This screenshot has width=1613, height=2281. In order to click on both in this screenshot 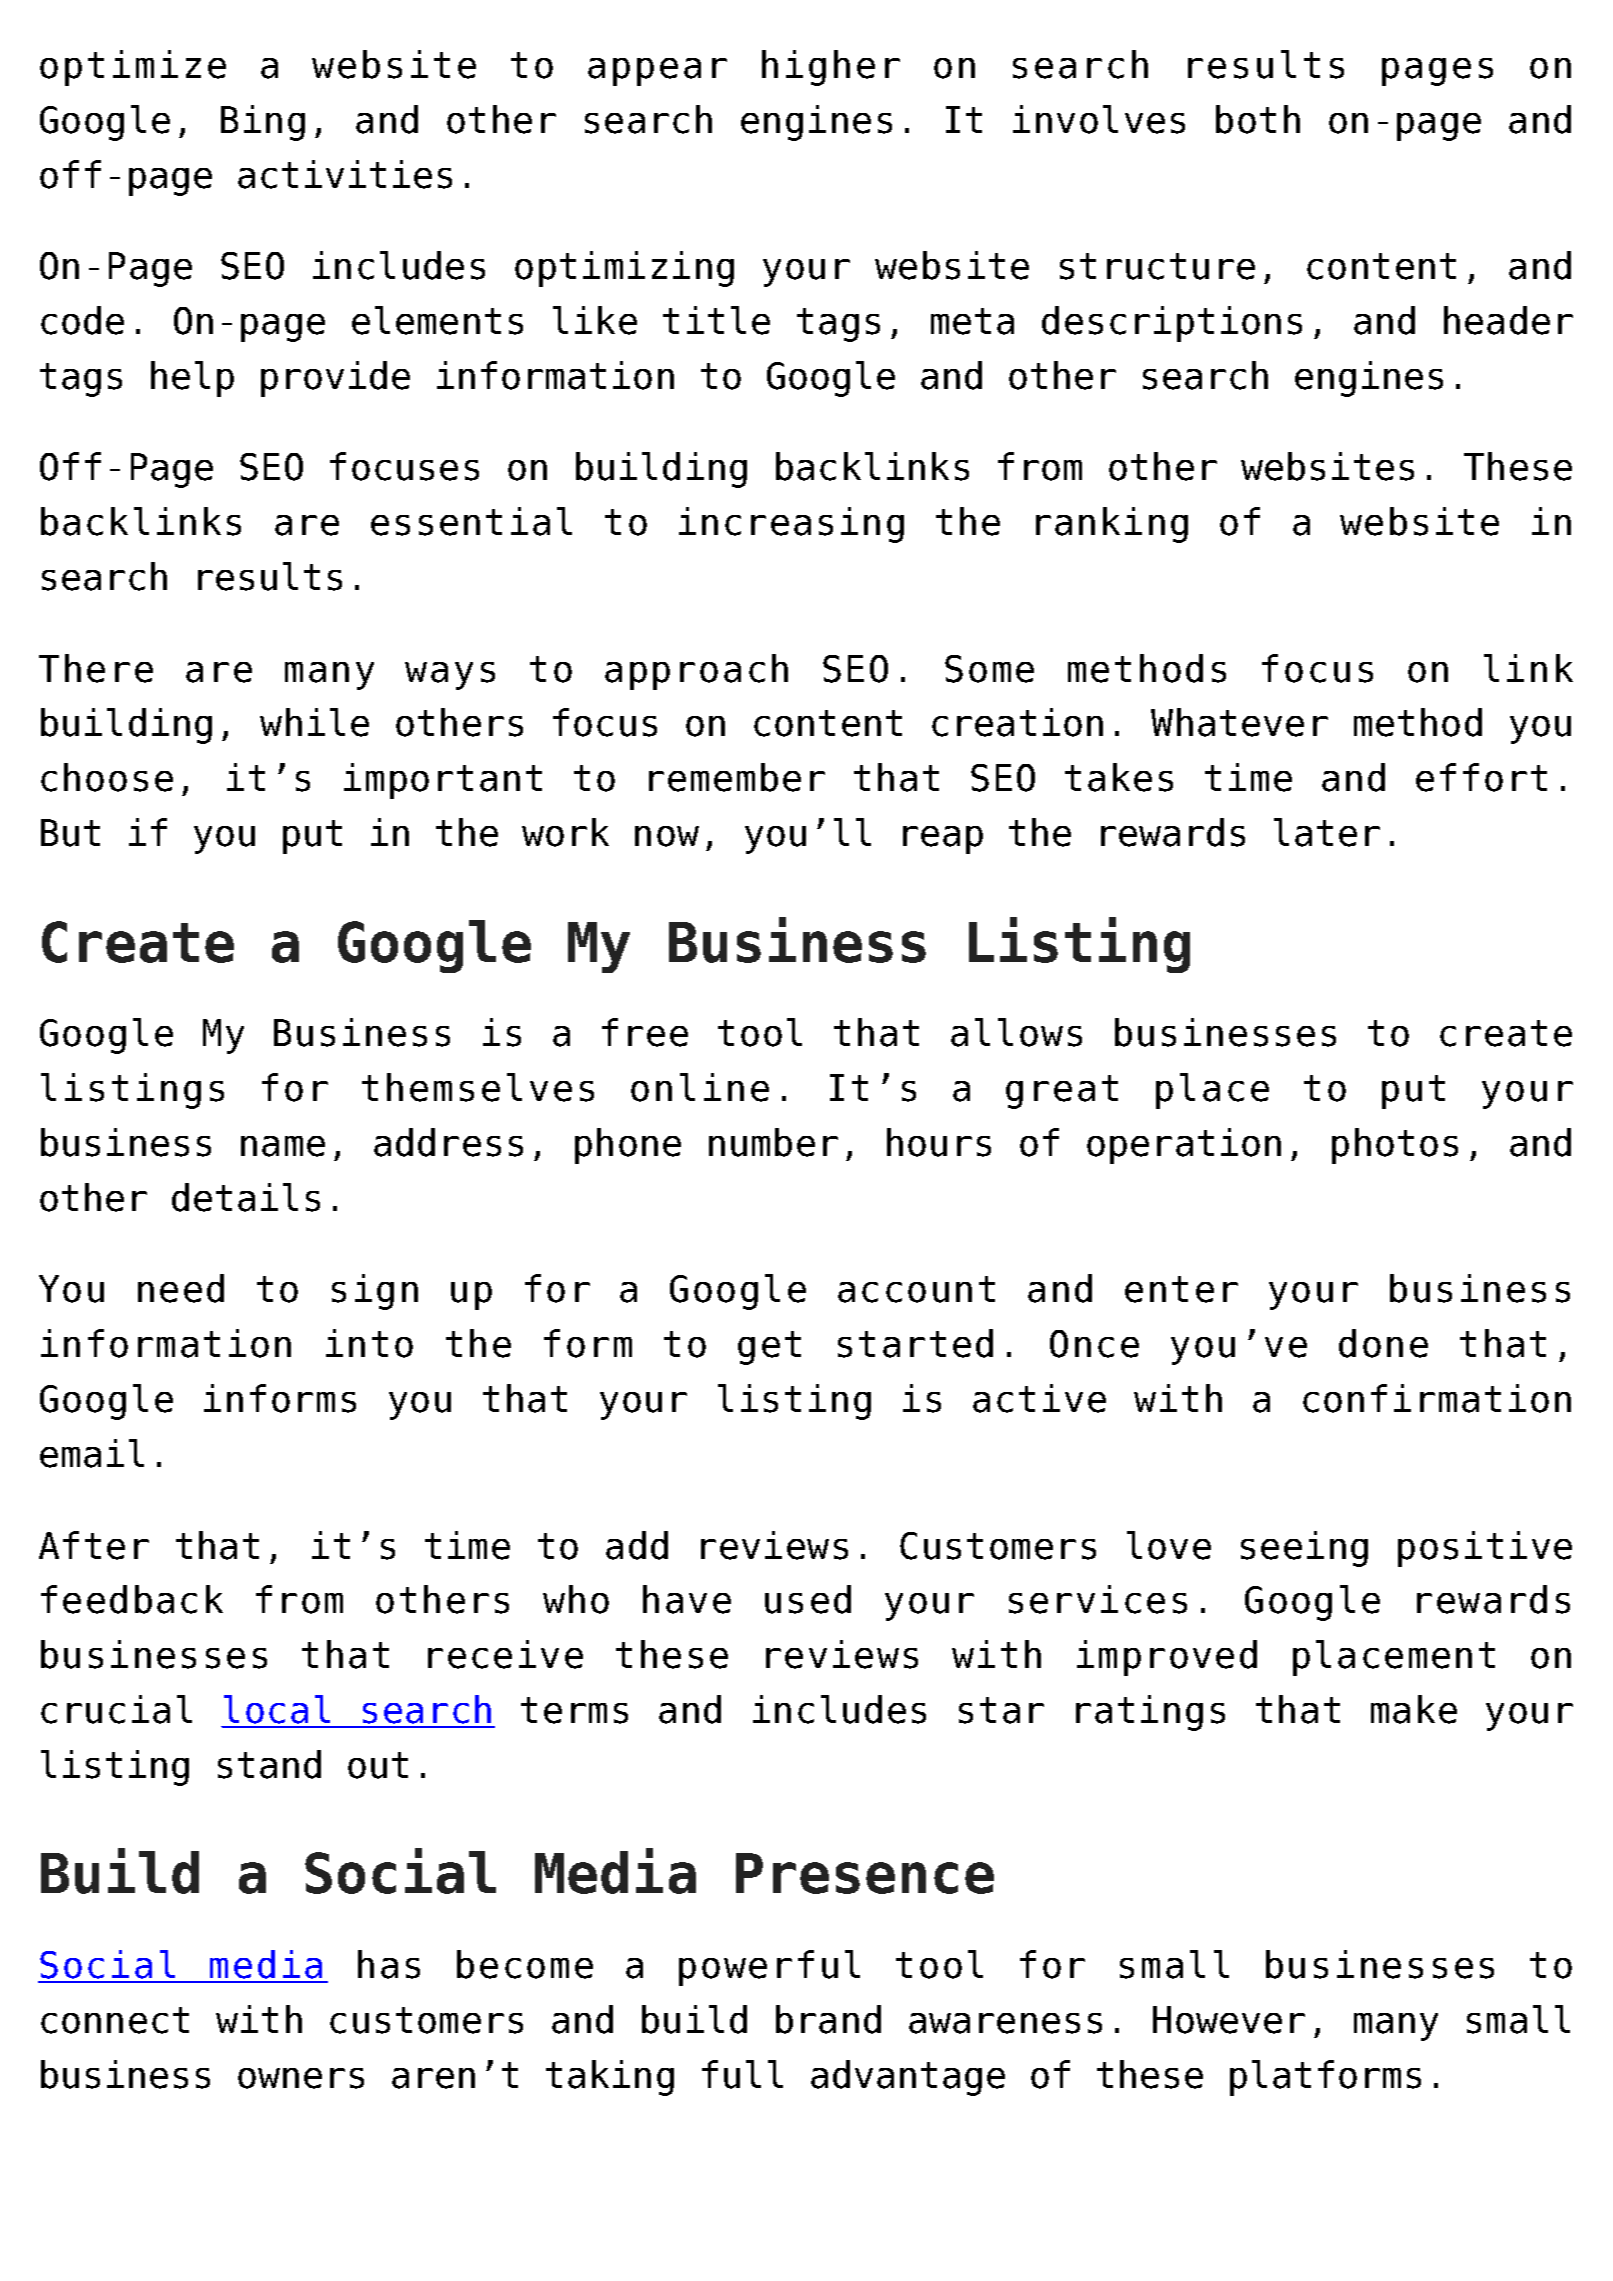, I will do `click(1258, 119)`.
